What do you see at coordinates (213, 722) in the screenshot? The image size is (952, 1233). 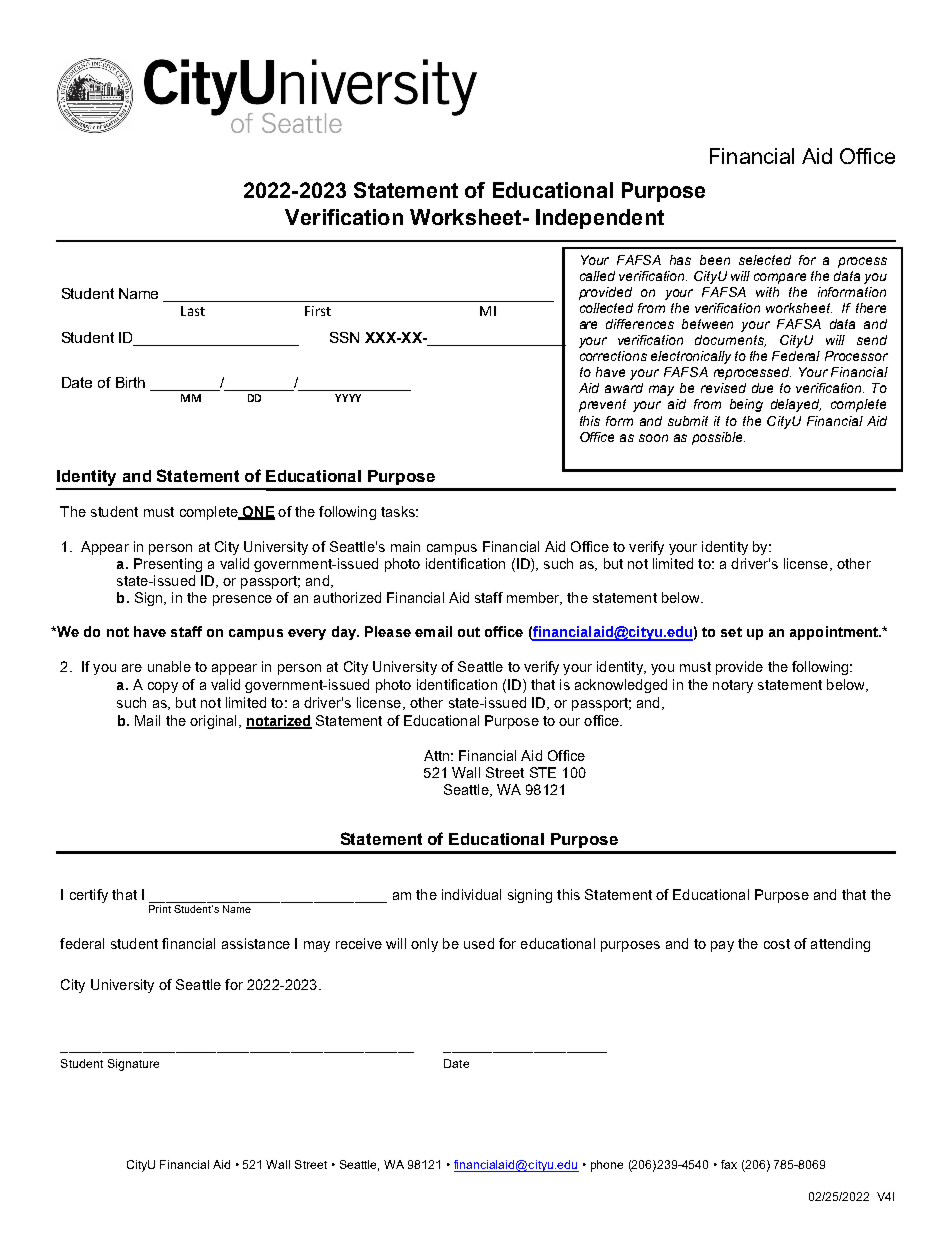 I see `original` at bounding box center [213, 722].
